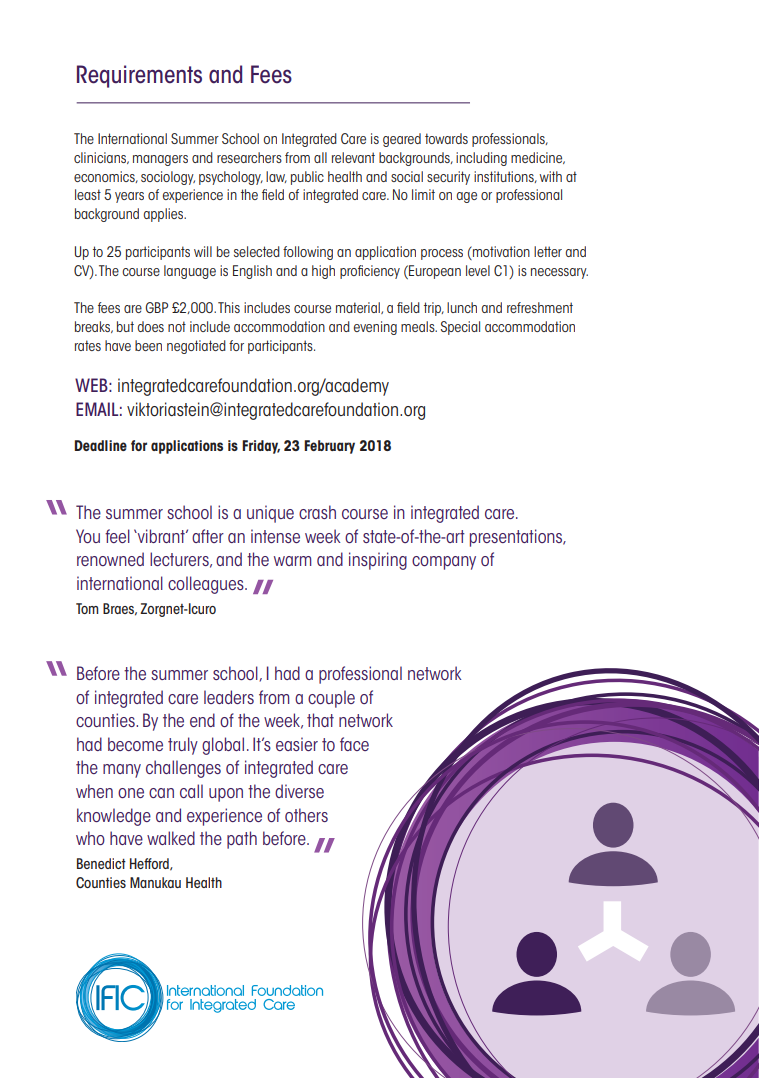  I want to click on relevant, so click(353, 157).
